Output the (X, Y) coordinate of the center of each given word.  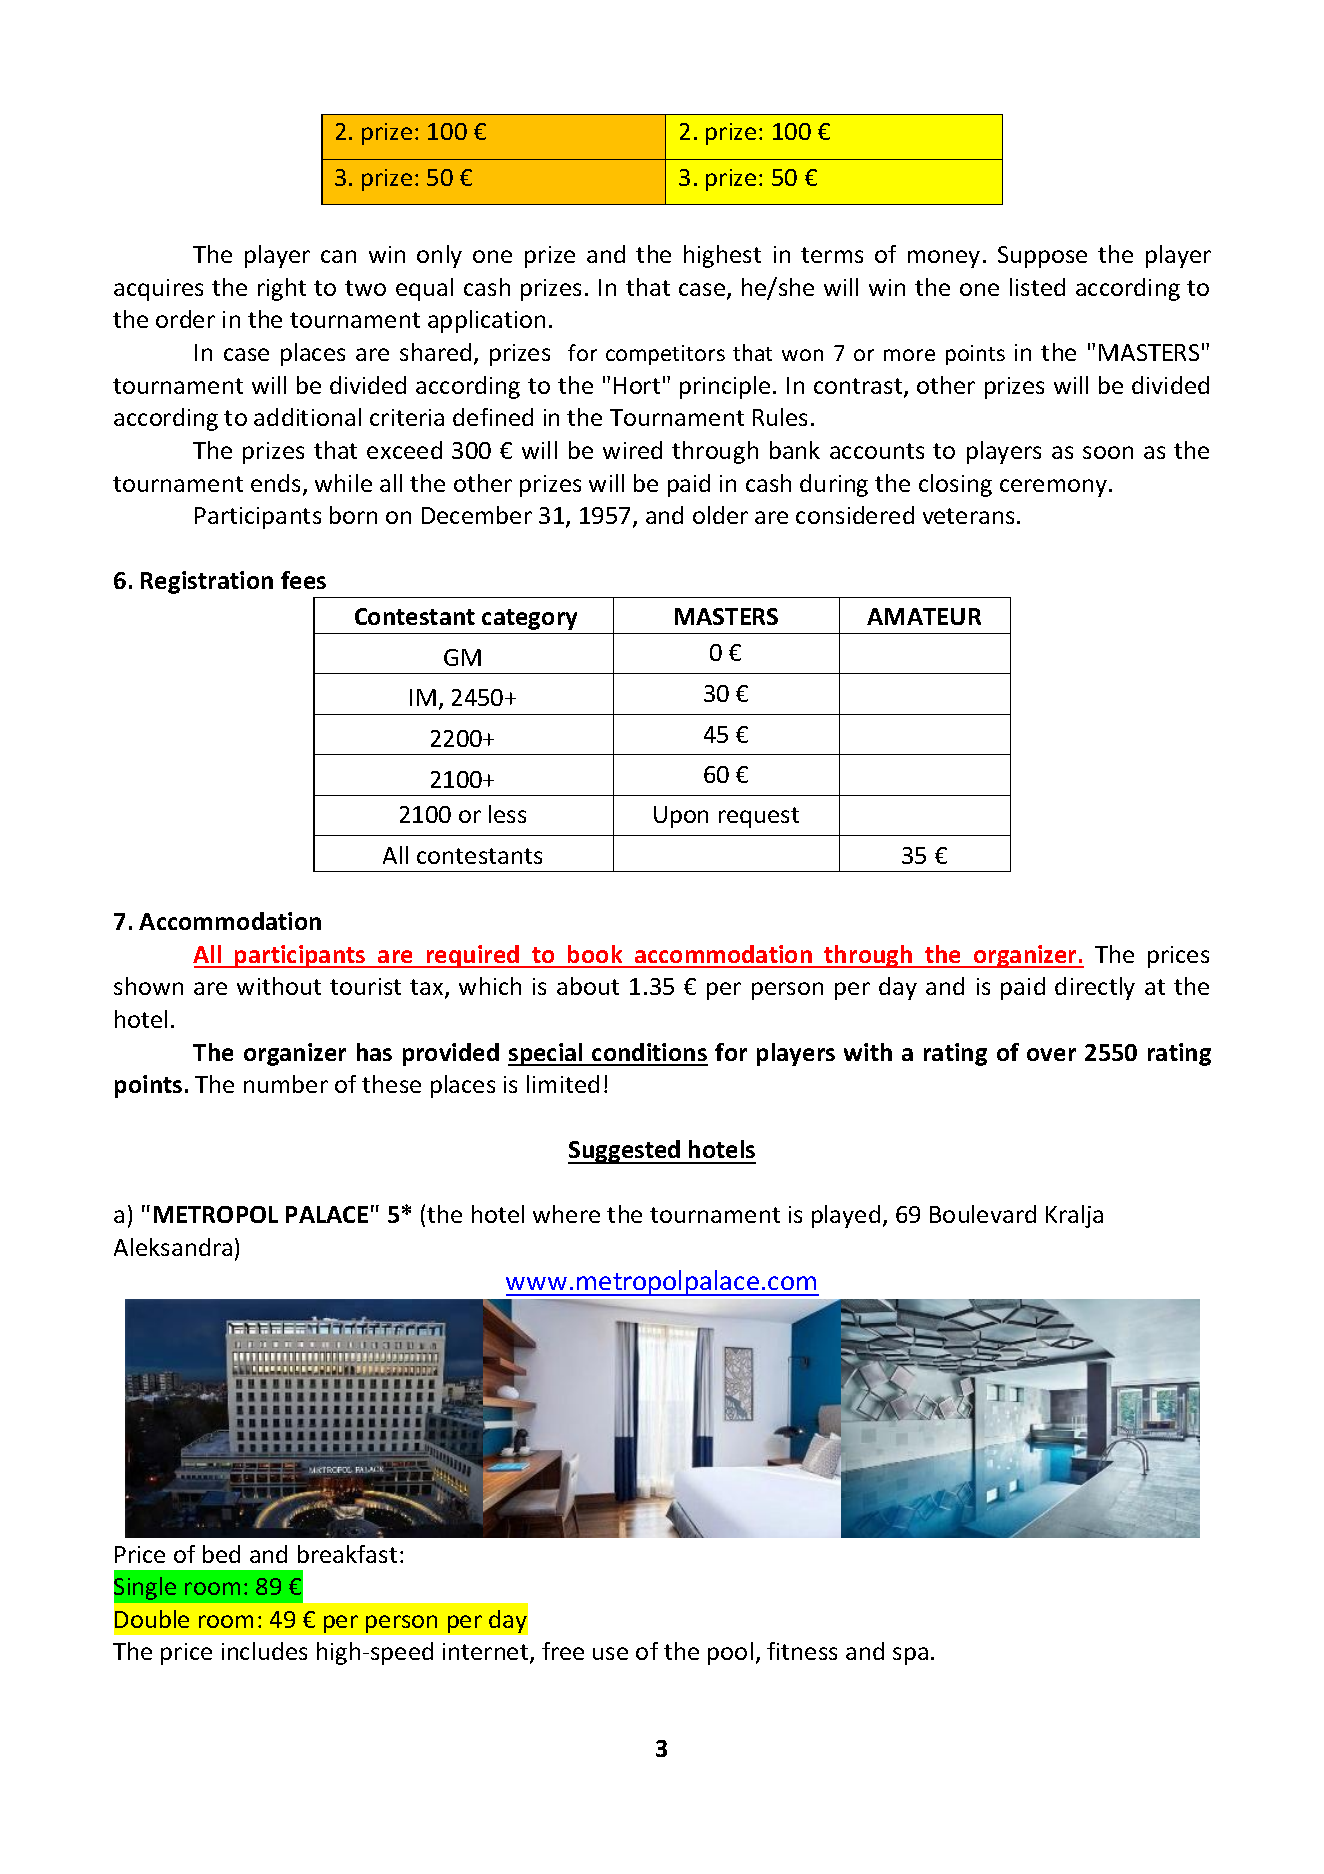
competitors (665, 355)
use (610, 1653)
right (282, 289)
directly (1095, 988)
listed (1037, 287)
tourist (365, 986)
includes (264, 1651)
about (588, 986)
